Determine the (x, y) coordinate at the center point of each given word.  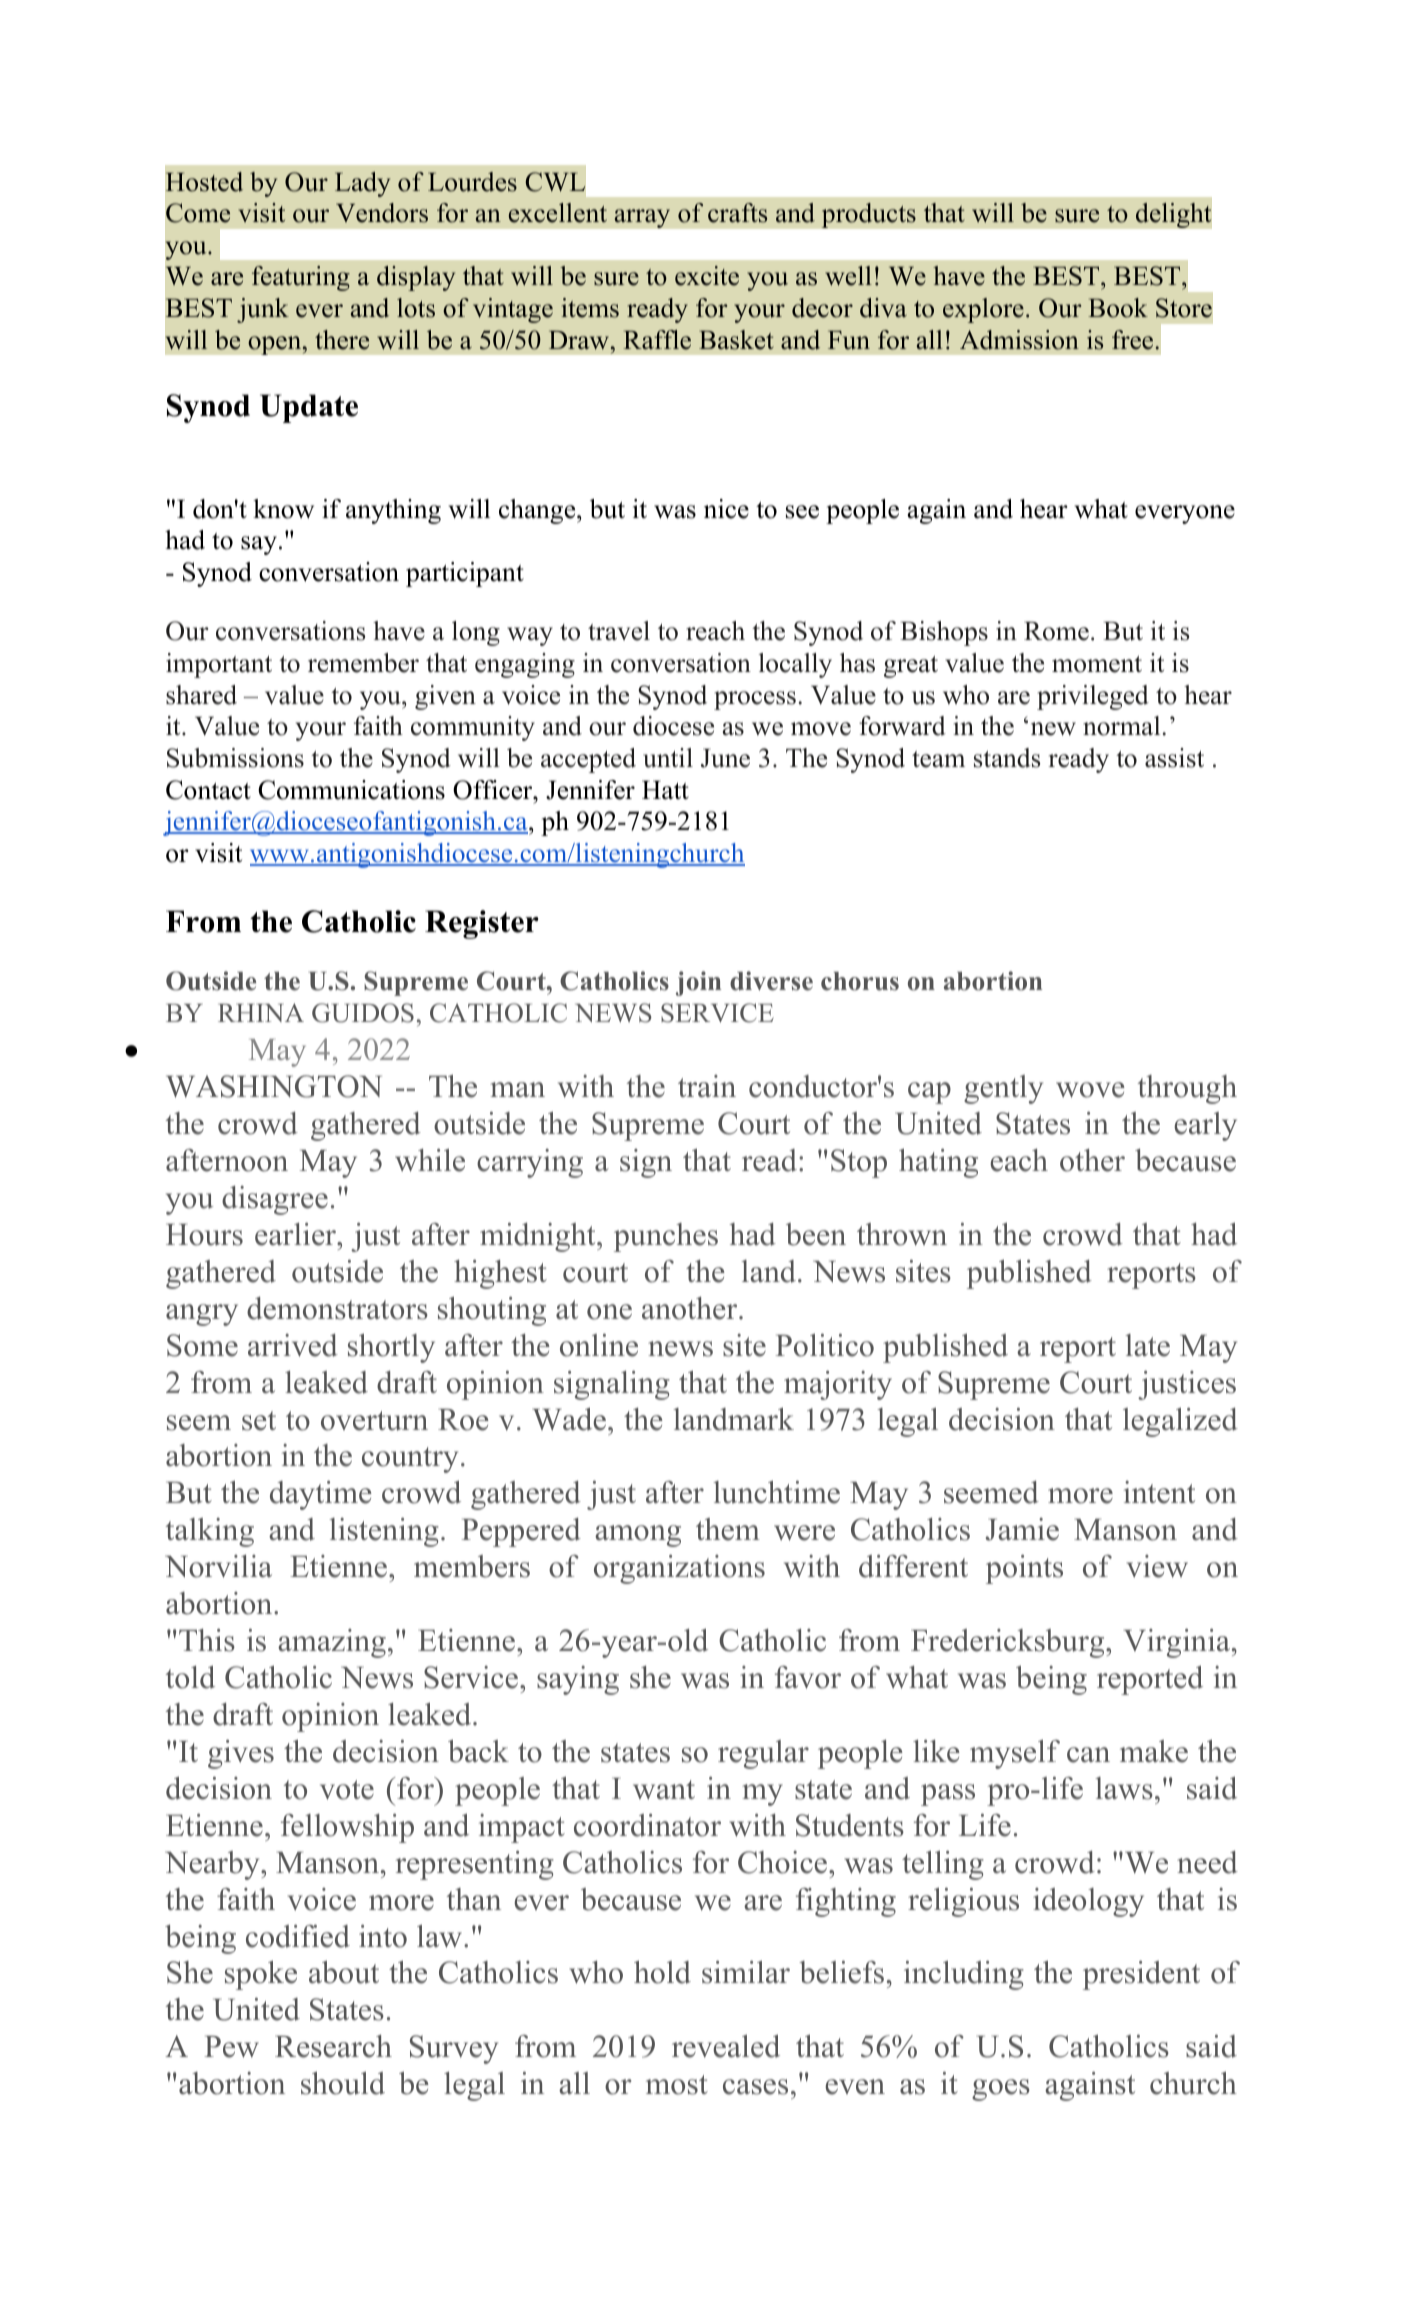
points (1024, 1569)
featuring (301, 278)
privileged (1093, 697)
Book (1118, 308)
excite (707, 276)
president (1141, 1975)
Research (333, 2046)
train (707, 1086)
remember (363, 663)
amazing (332, 1643)
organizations (679, 1569)
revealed (726, 2046)
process (755, 700)
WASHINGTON (274, 1086)
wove (1090, 1090)
